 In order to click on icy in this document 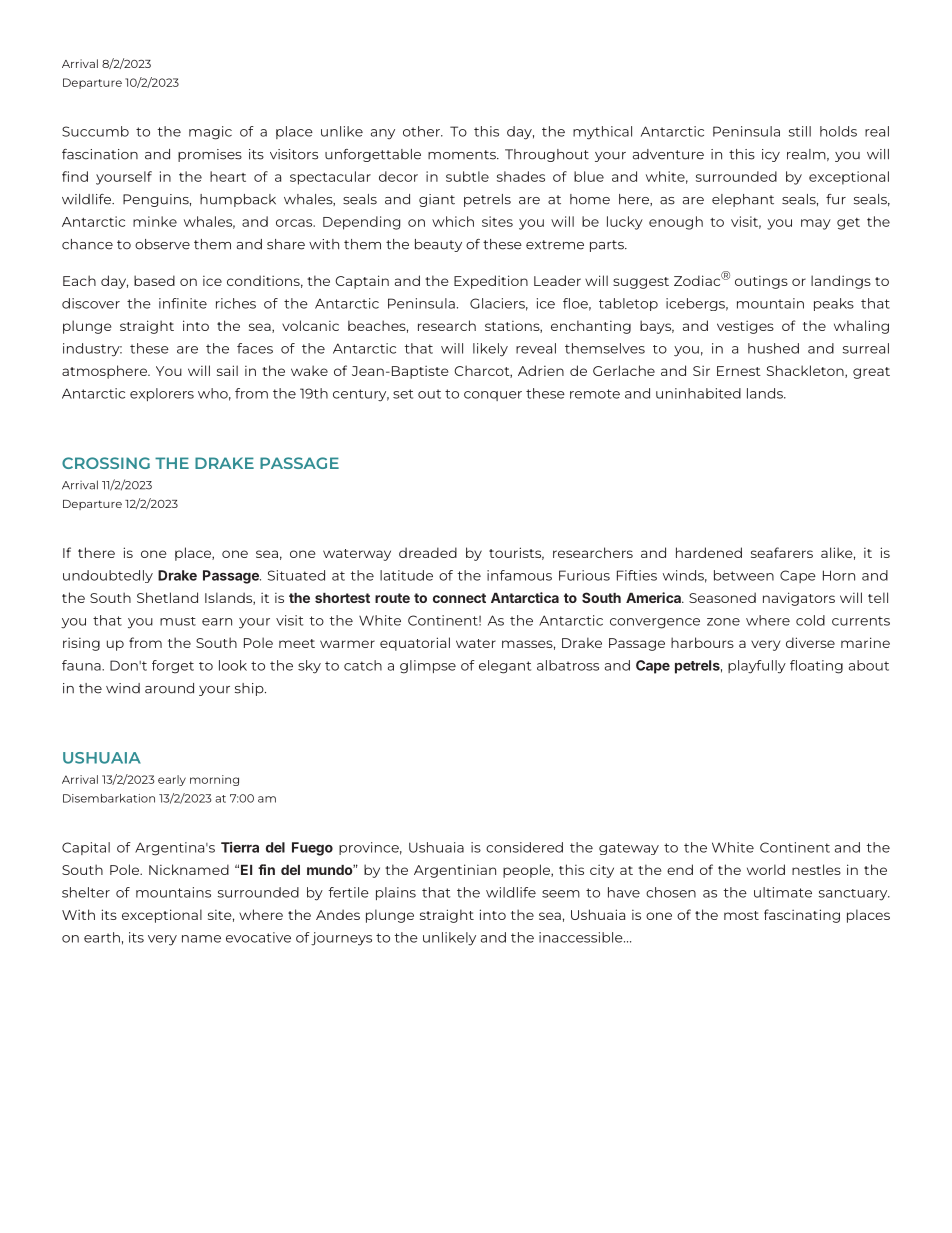, I will do `click(771, 155)`.
